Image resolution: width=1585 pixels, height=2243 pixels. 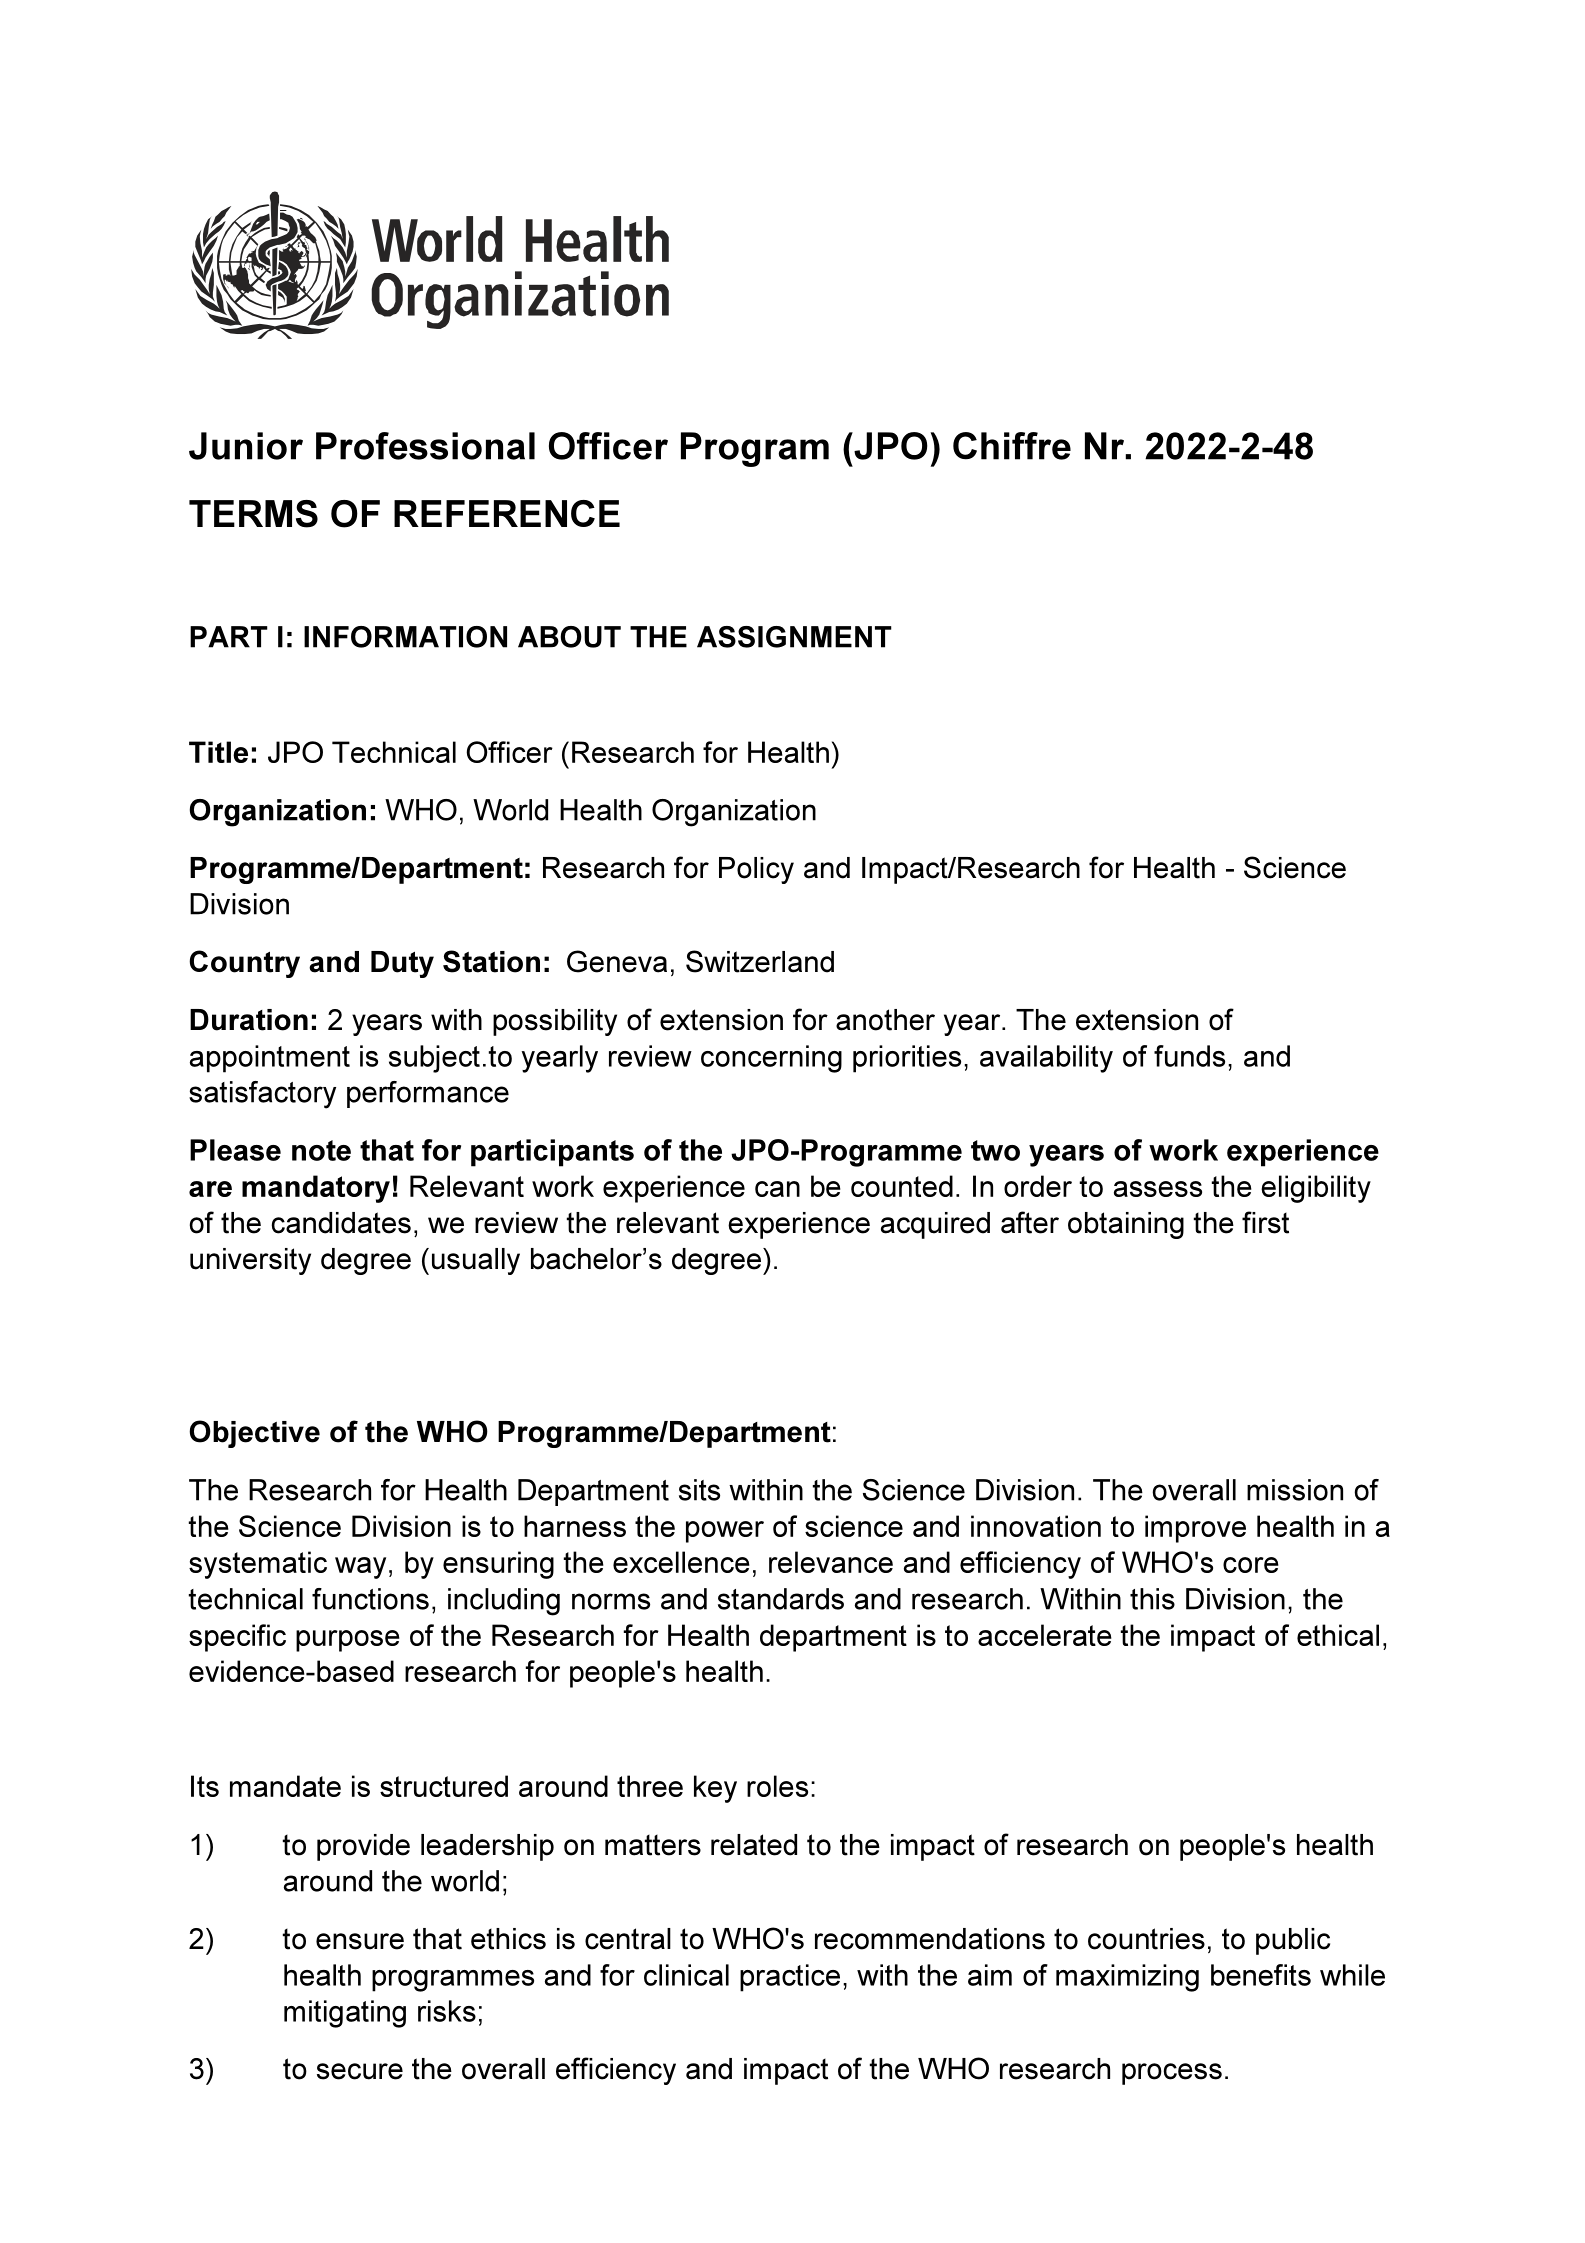 What do you see at coordinates (790, 1978) in the screenshot?
I see `practice` at bounding box center [790, 1978].
